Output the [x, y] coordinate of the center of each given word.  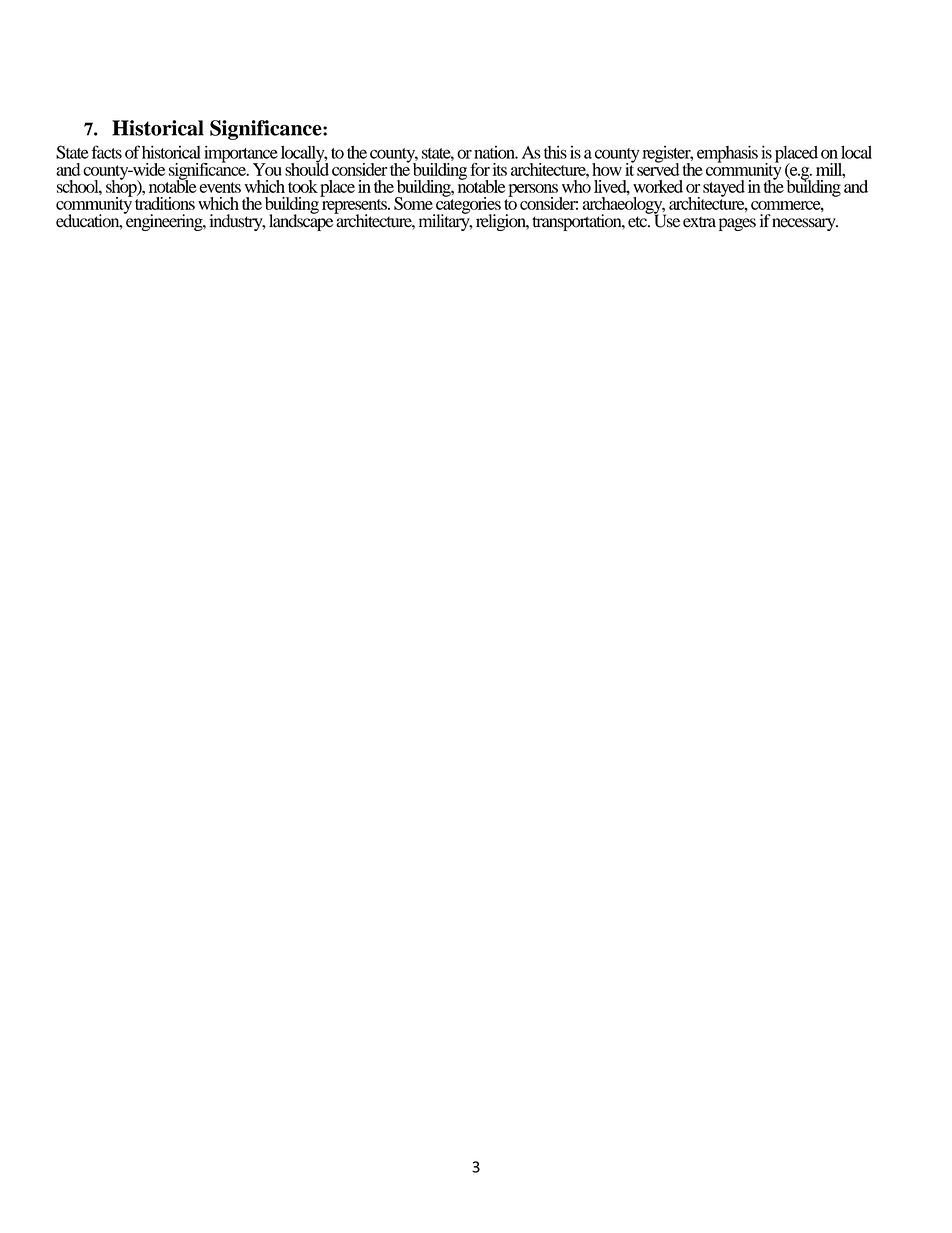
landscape [302, 221]
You [267, 169]
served [658, 168]
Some [413, 203]
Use [665, 220]
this [555, 152]
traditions [165, 202]
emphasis [727, 154]
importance [240, 155]
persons [534, 191]
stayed [724, 188]
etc [638, 222]
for [480, 169]
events [220, 187]
